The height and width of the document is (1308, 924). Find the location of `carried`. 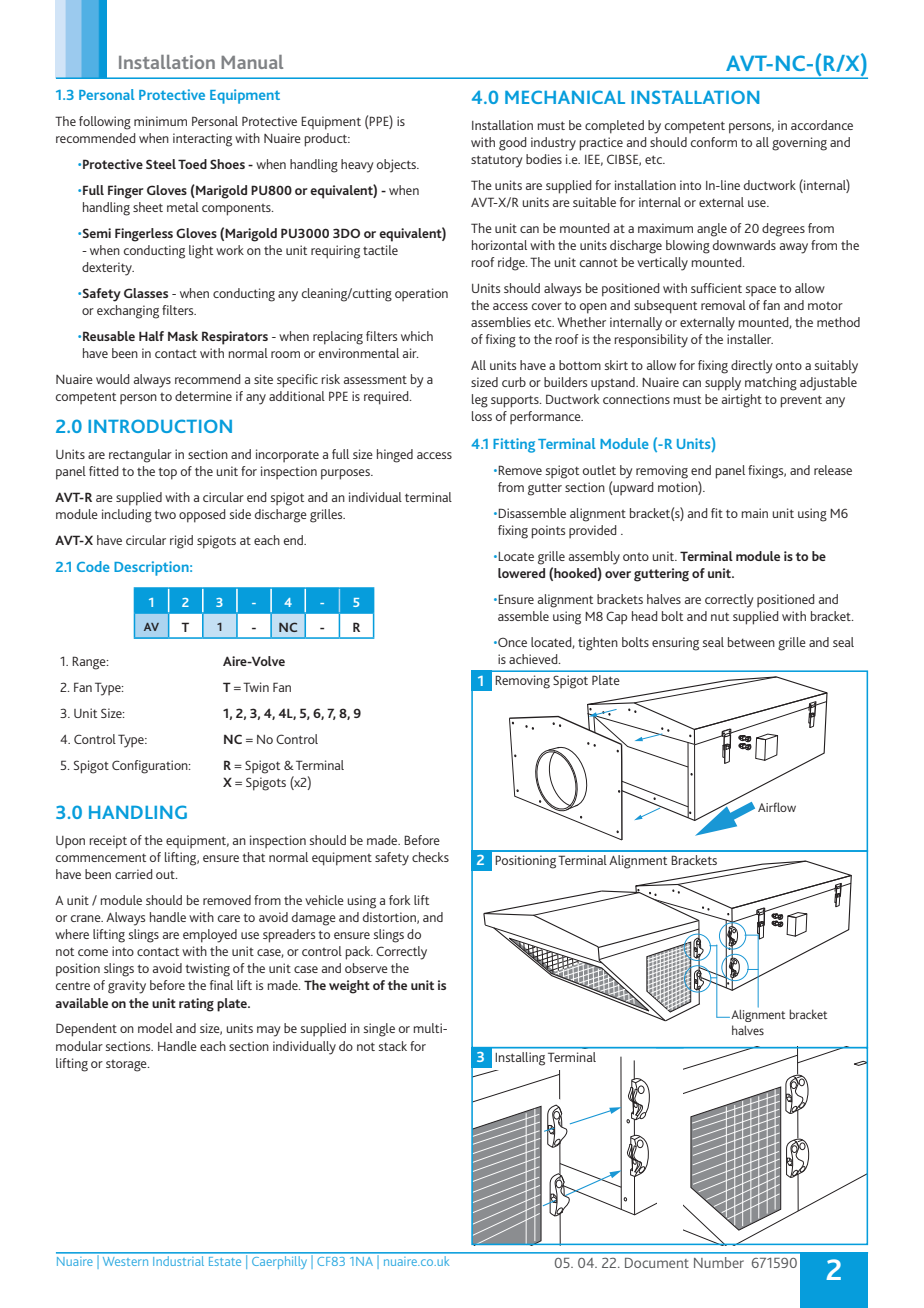

carried is located at coordinates (134, 874).
